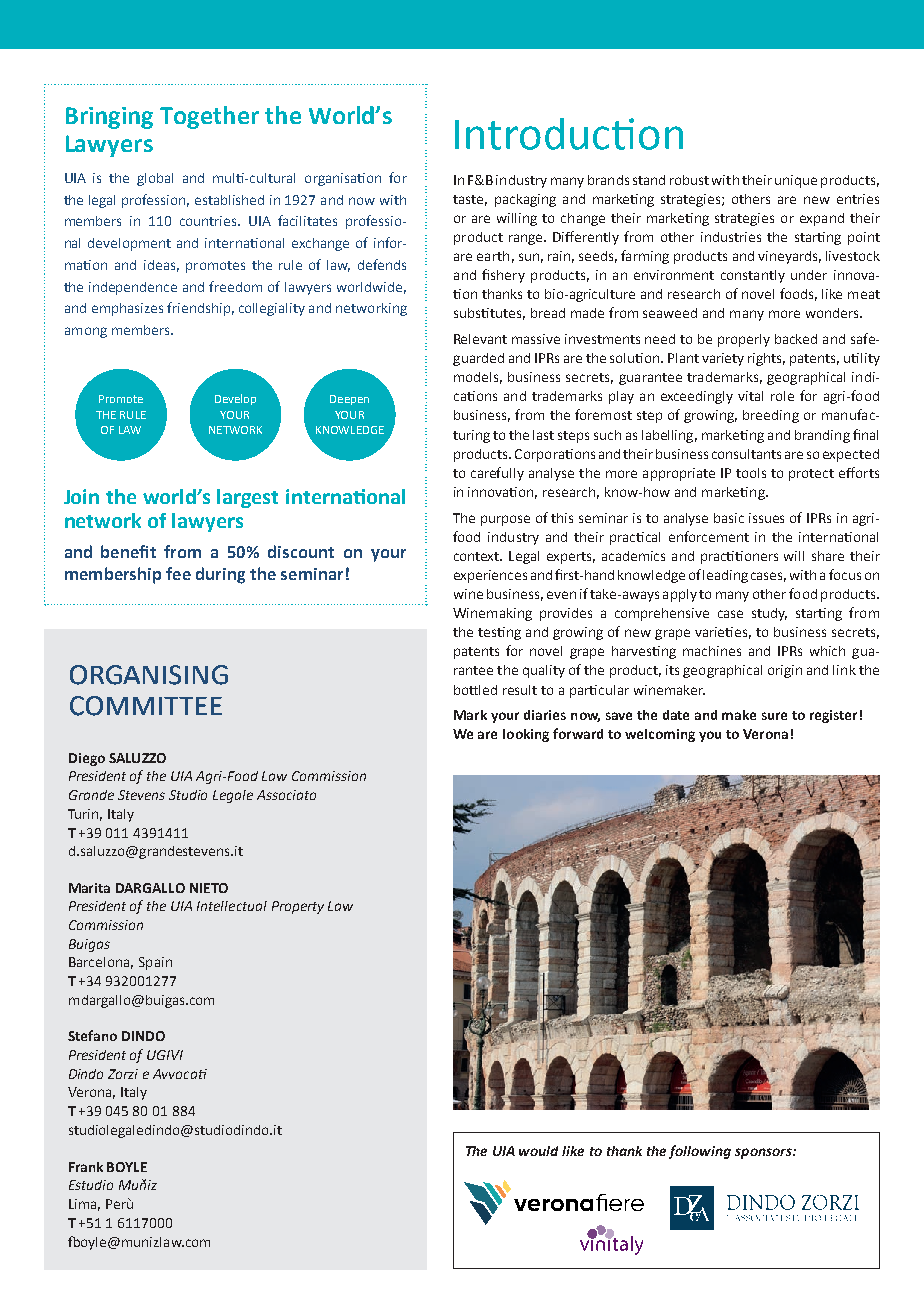 This page has height=1308, width=924. I want to click on Property, so click(298, 907).
